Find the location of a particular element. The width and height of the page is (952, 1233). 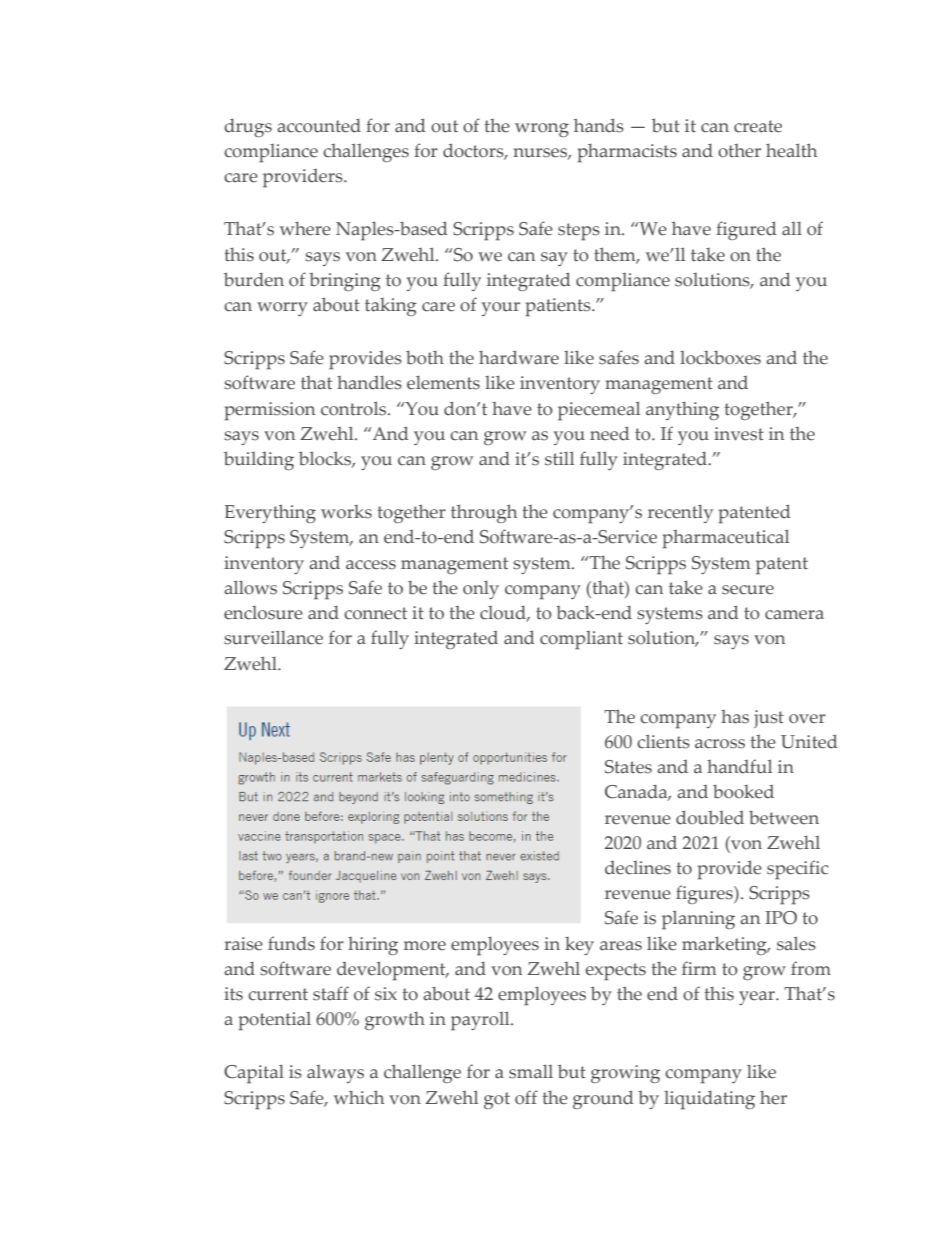

small is located at coordinates (531, 1072).
